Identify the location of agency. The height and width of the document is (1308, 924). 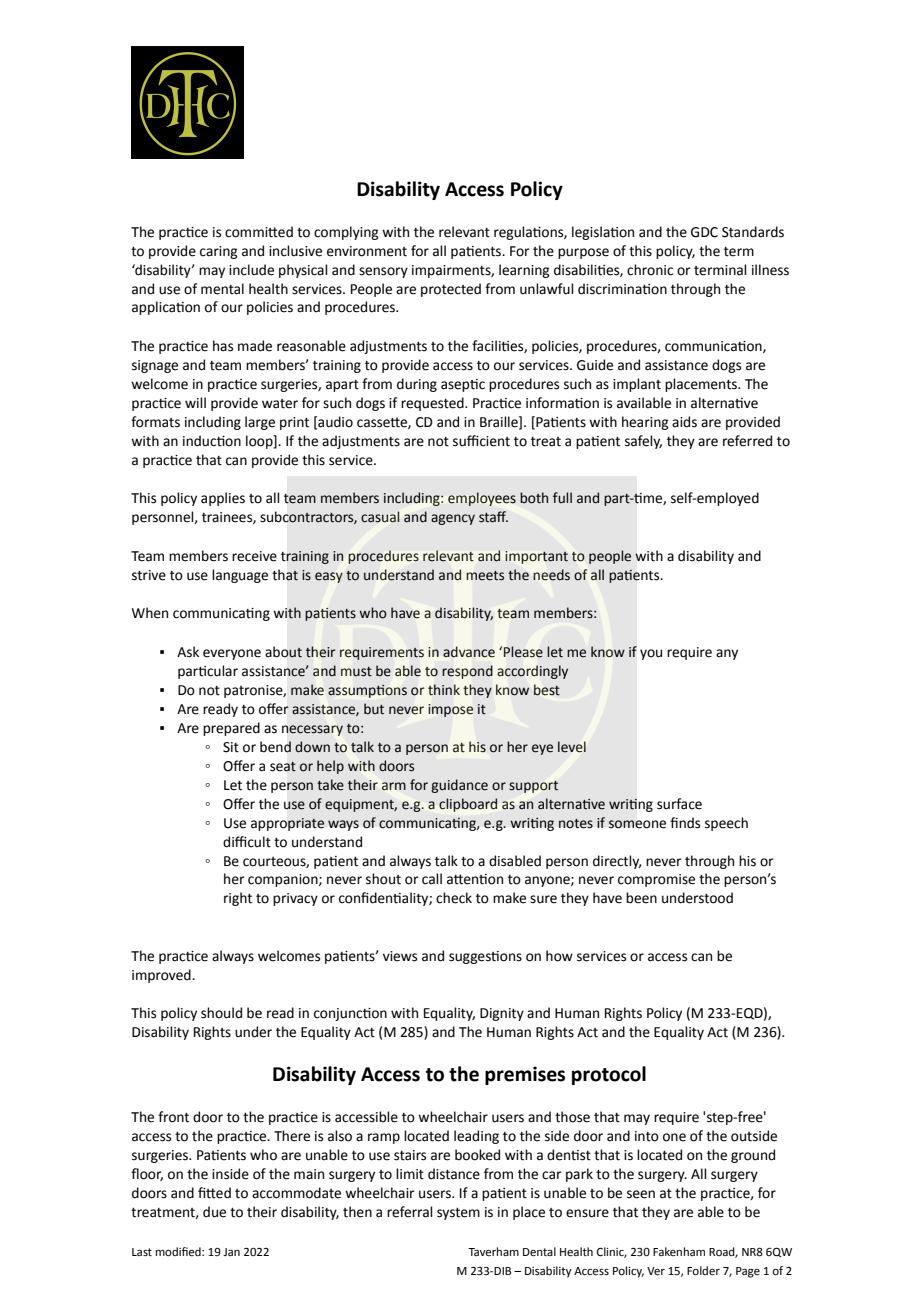
(453, 519).
